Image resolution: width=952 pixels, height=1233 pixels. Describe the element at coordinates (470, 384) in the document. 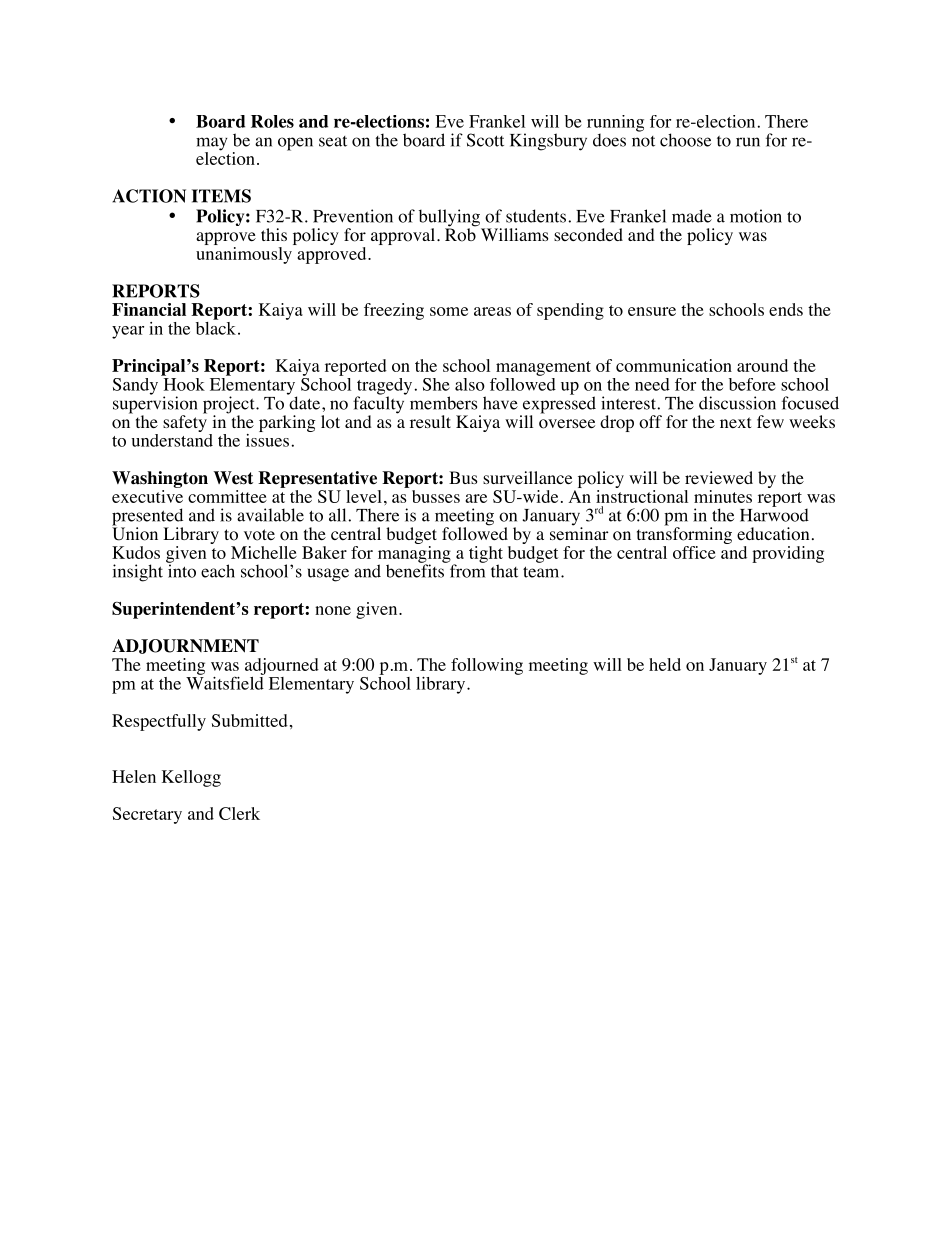

I see `also` at that location.
